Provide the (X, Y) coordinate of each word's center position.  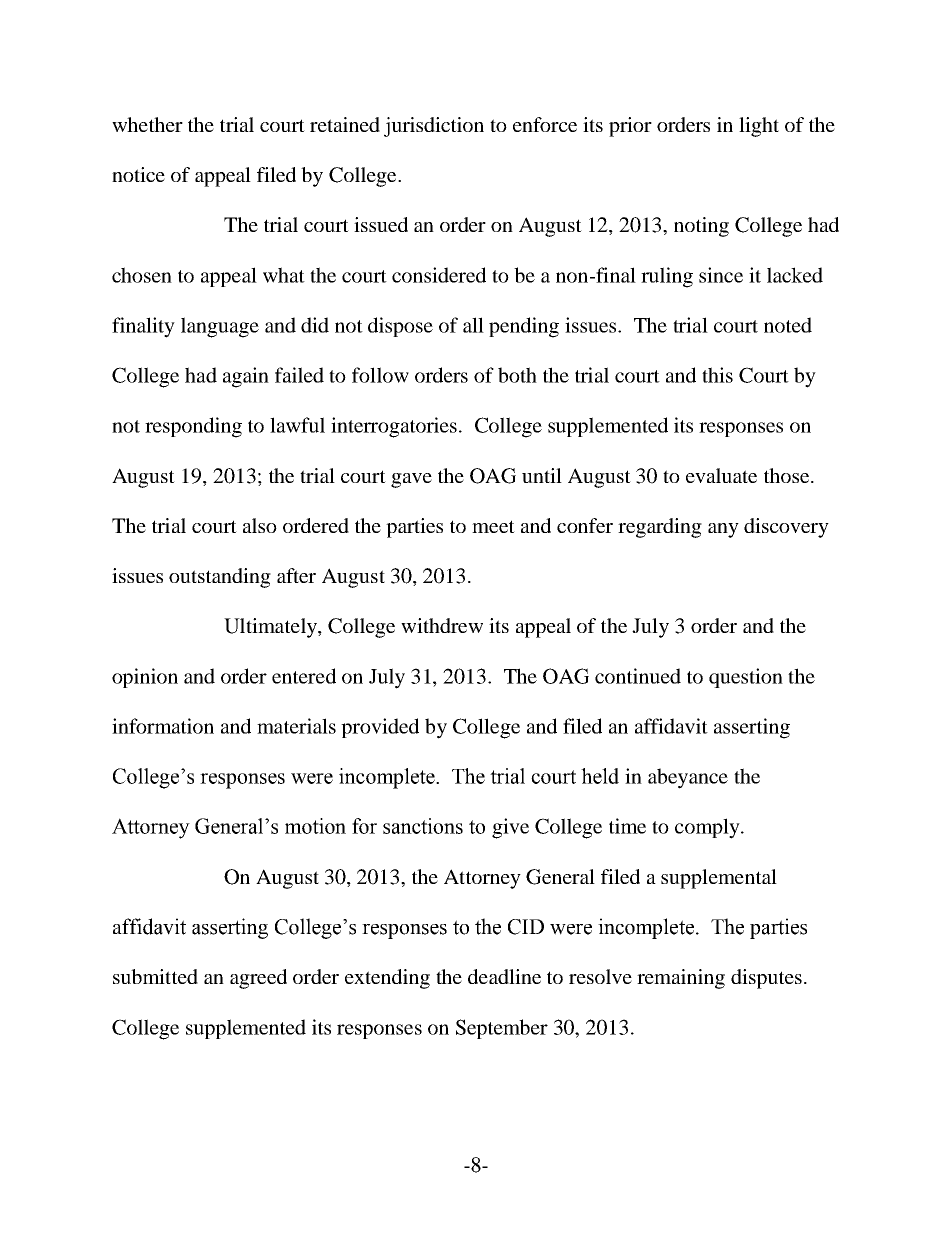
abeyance (688, 778)
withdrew (442, 625)
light (759, 127)
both (517, 375)
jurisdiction (434, 127)
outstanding (220, 578)
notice (138, 174)
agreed (258, 979)
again (246, 377)
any (723, 530)
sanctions (423, 826)
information (163, 726)
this (717, 375)
